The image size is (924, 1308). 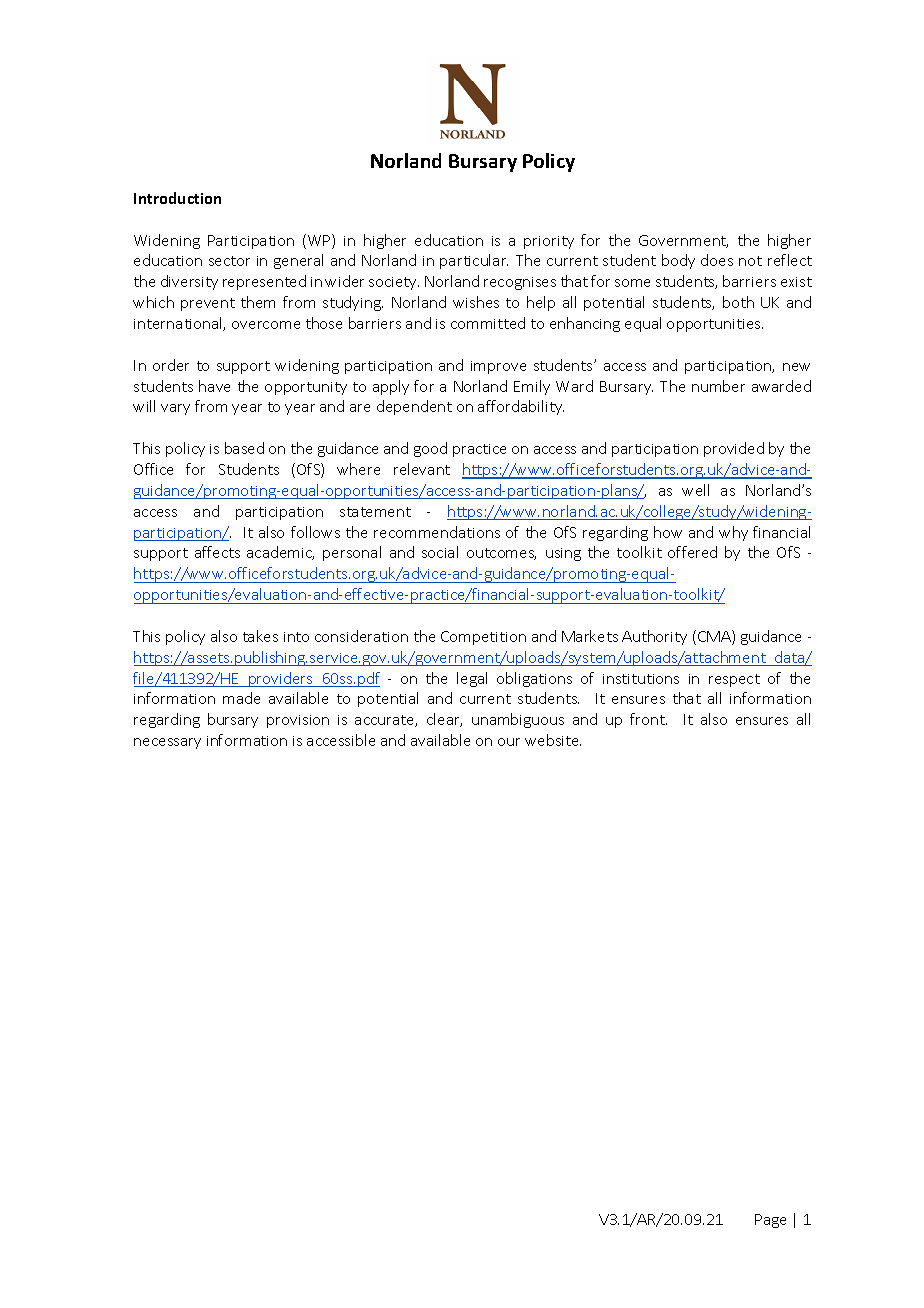 What do you see at coordinates (509, 742) in the image?
I see `our` at bounding box center [509, 742].
